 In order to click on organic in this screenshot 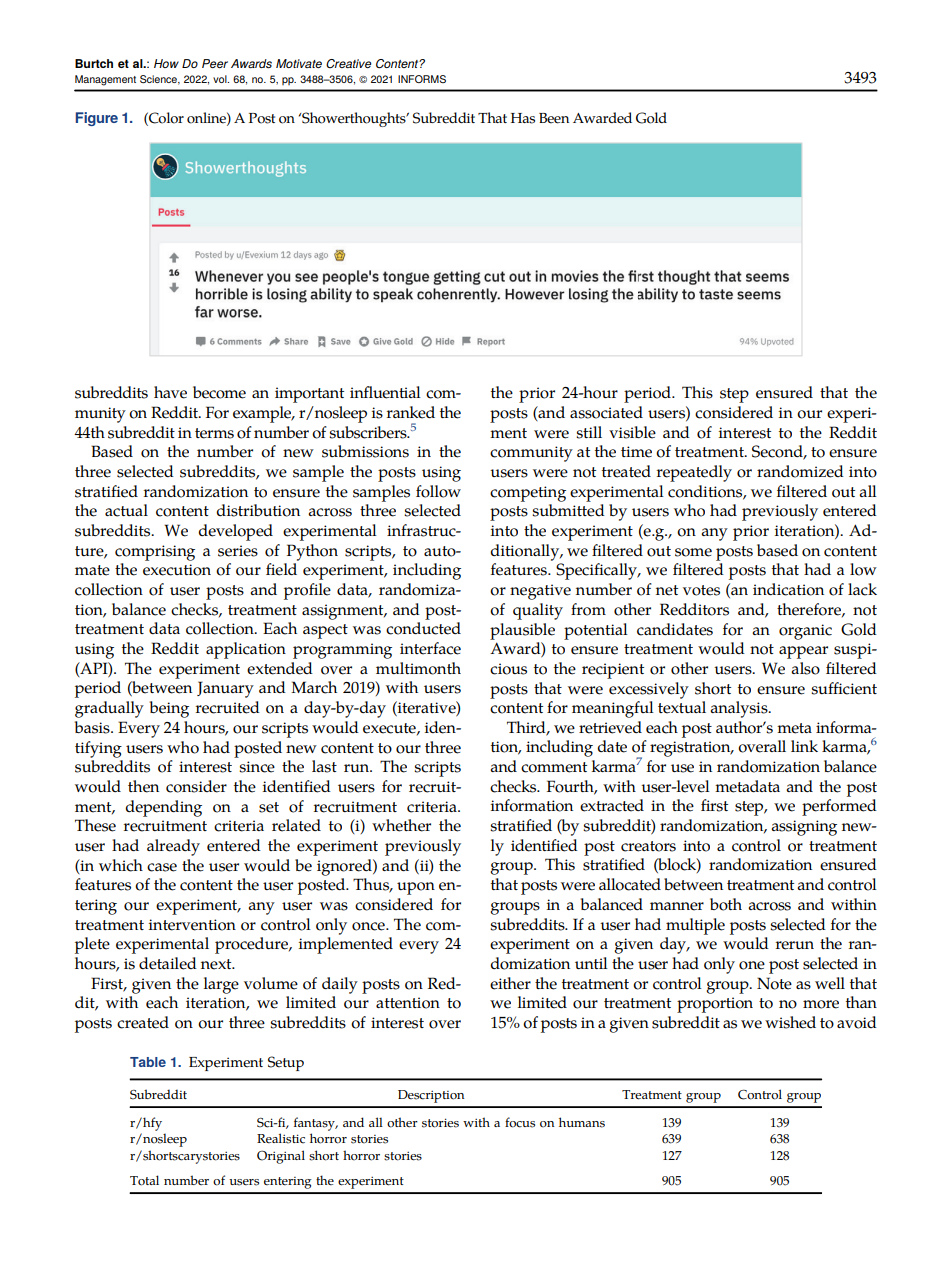, I will do `click(805, 632)`.
